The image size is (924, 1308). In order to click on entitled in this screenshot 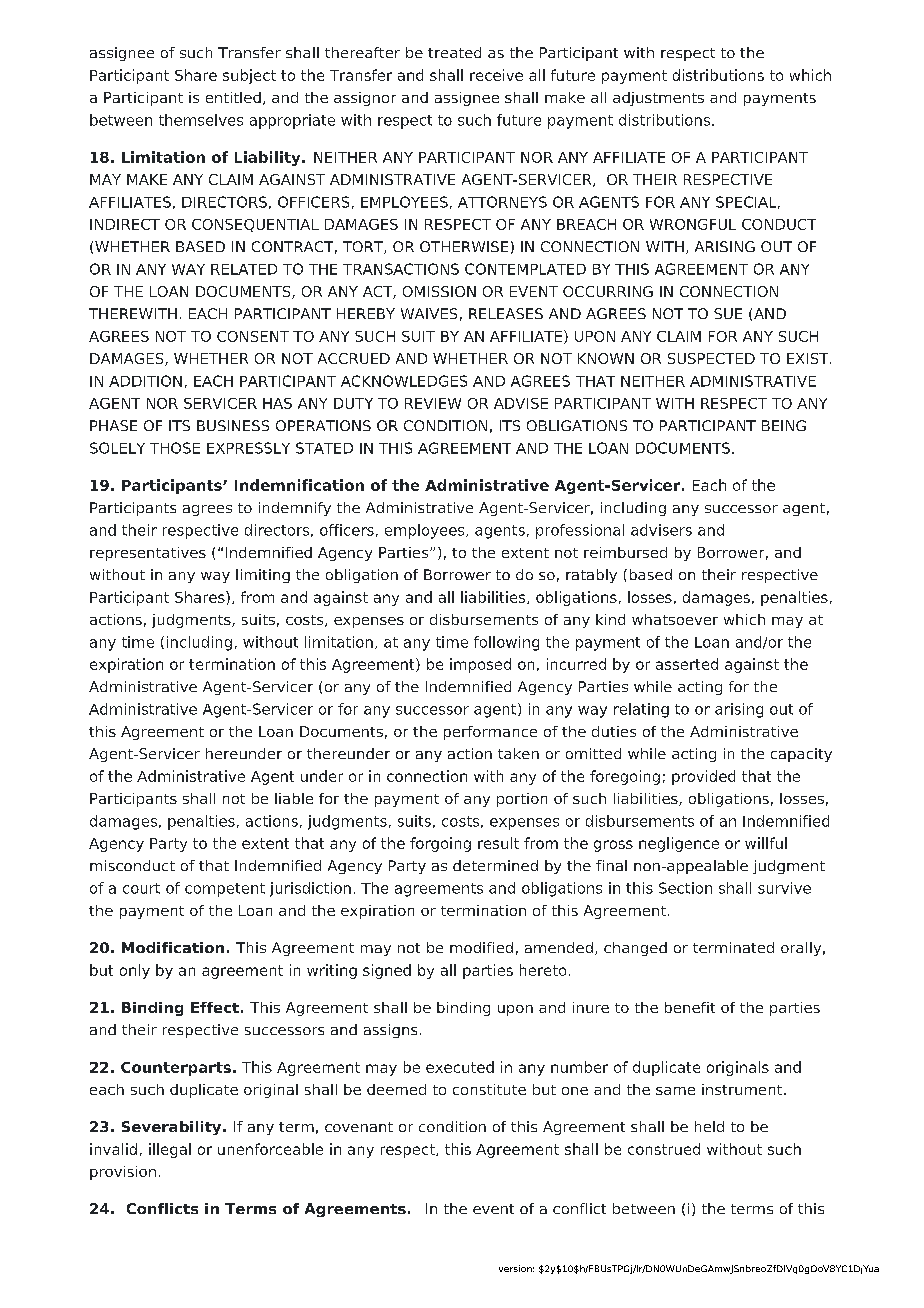, I will do `click(233, 97)`.
